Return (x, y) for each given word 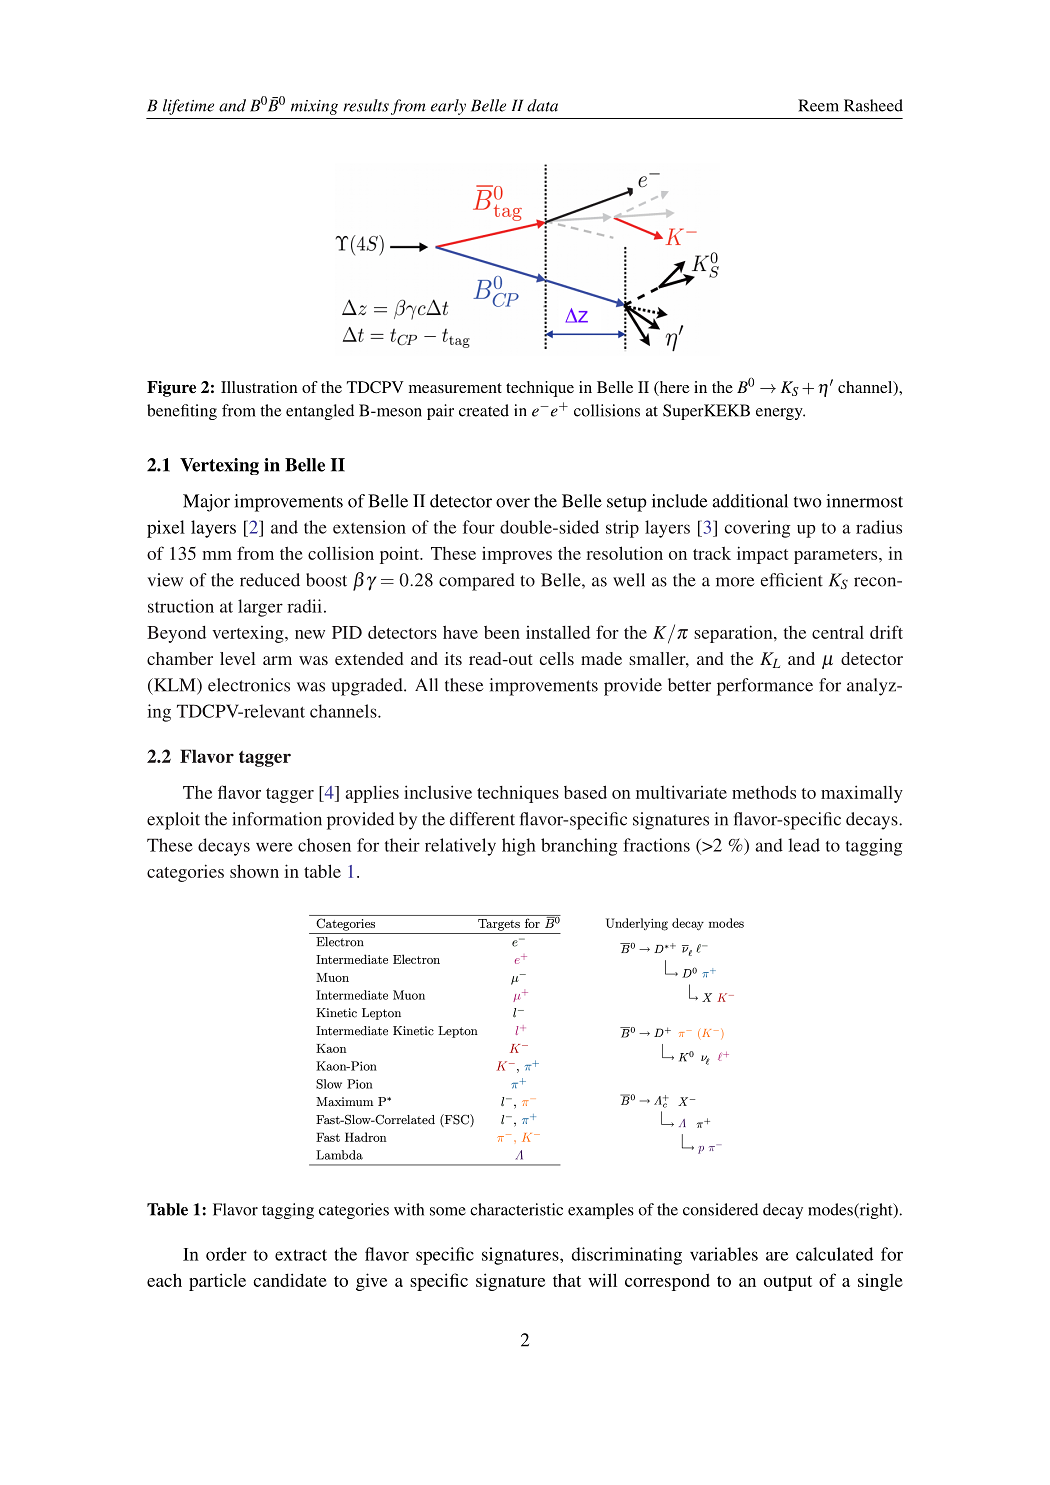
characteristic (516, 1209)
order (226, 1254)
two (808, 502)
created (484, 410)
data (542, 105)
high (519, 847)
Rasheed (873, 105)
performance (765, 687)
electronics (249, 685)
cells (557, 658)
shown (254, 871)
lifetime (188, 107)
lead (804, 845)
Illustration (259, 387)
